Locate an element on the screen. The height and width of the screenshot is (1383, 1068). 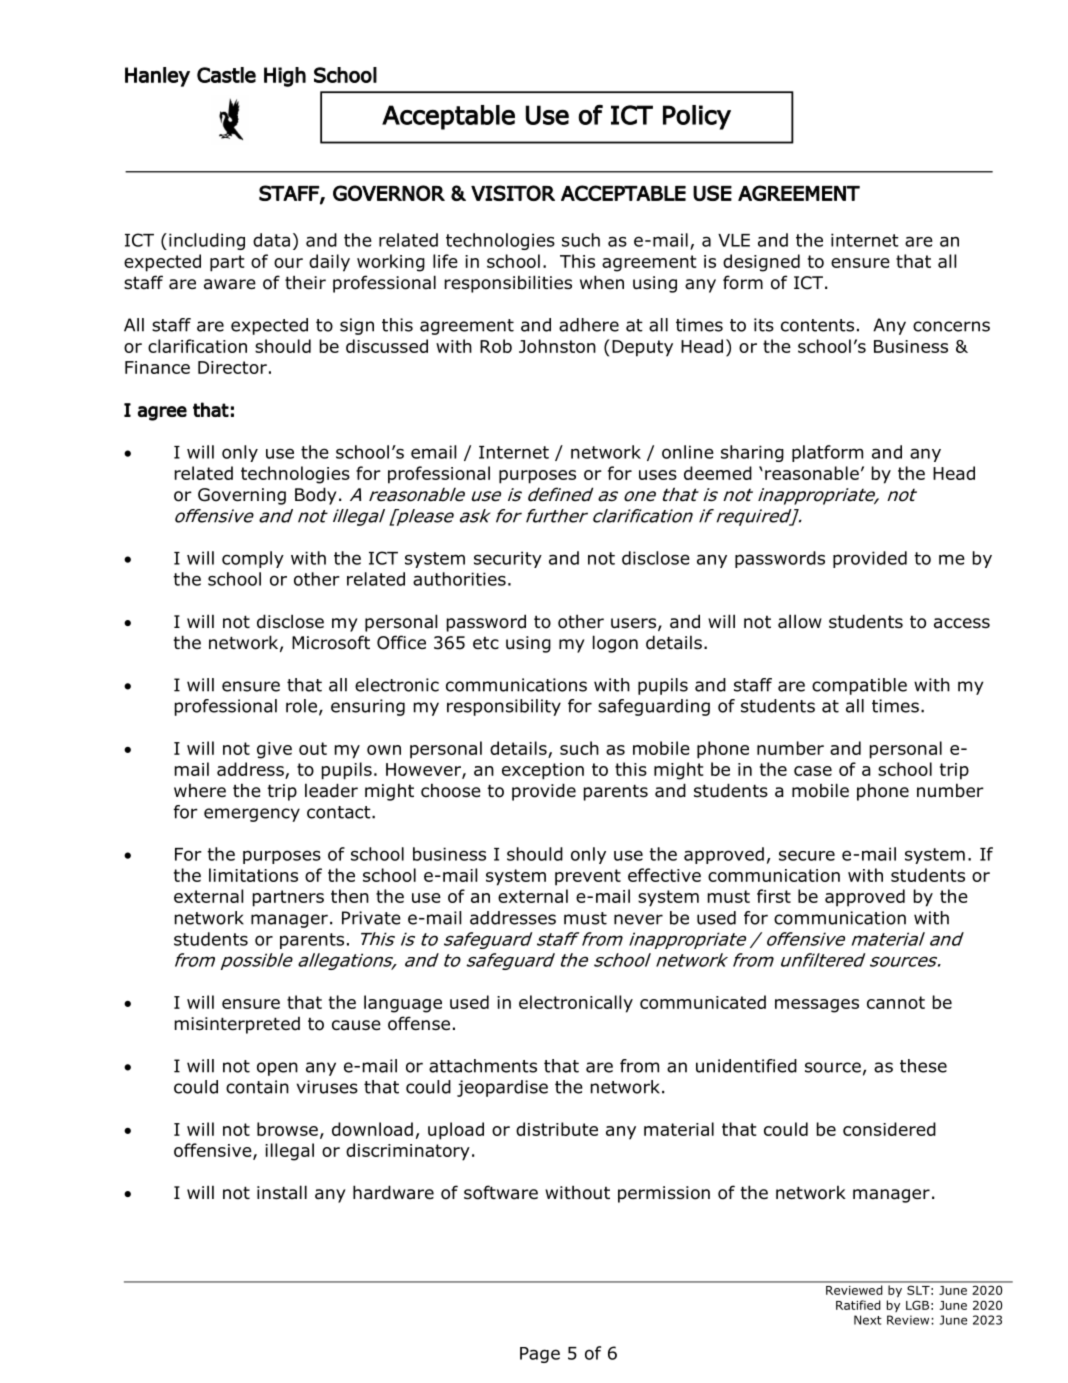
Policy is located at coordinates (697, 117).
